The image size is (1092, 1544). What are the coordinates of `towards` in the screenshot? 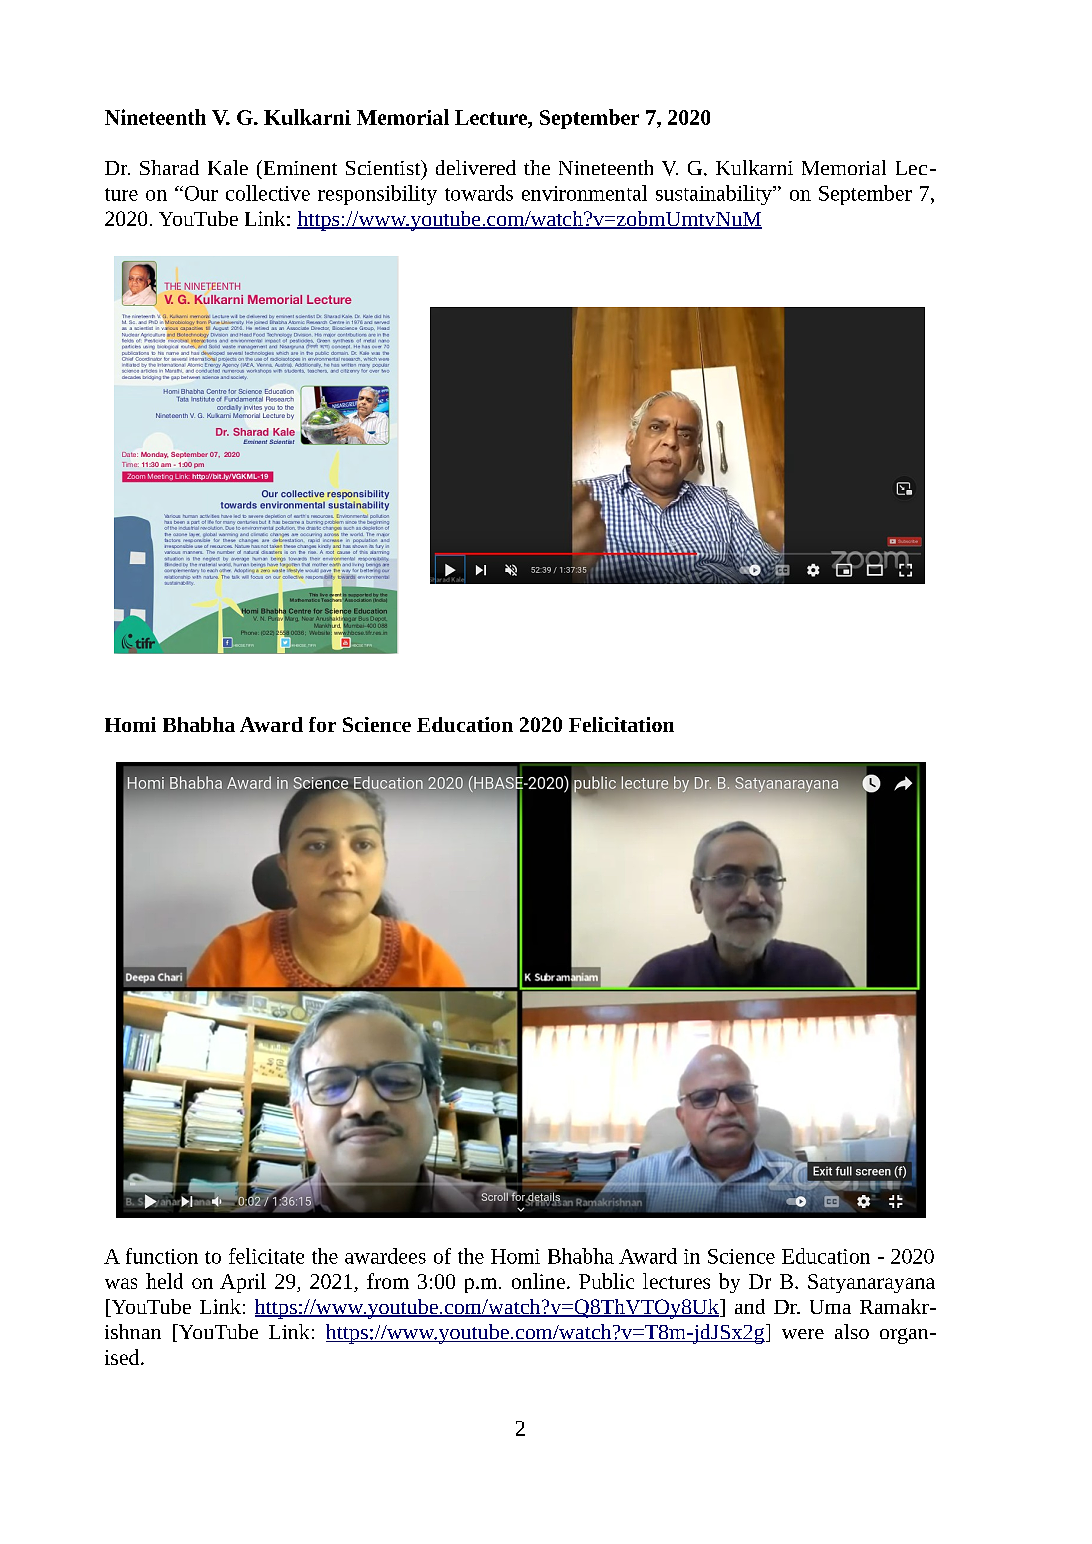 It's located at (479, 193).
